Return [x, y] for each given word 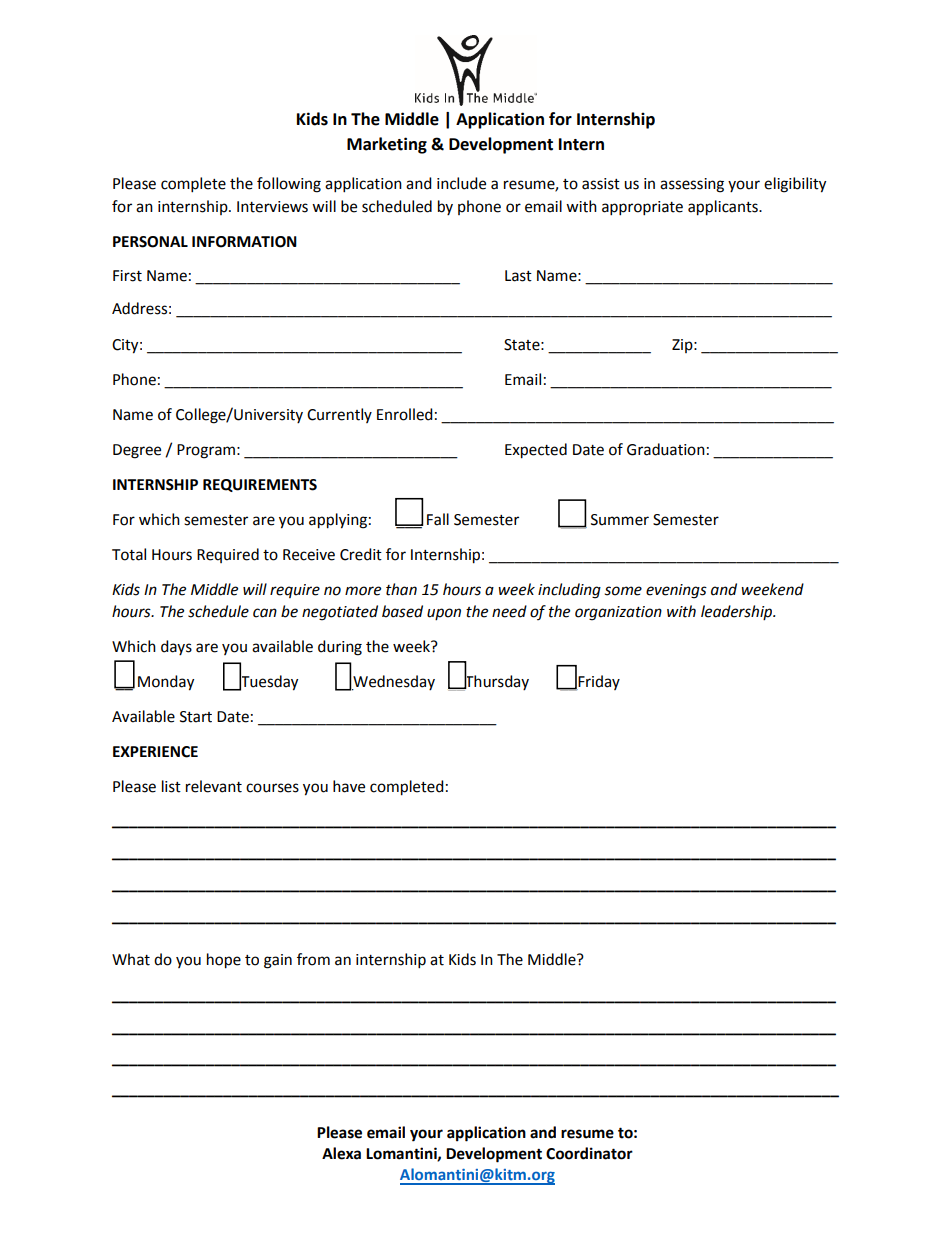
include [461, 183]
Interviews [272, 207]
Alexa [341, 1153]
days [176, 647]
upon [444, 614]
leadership [738, 612]
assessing [692, 185]
